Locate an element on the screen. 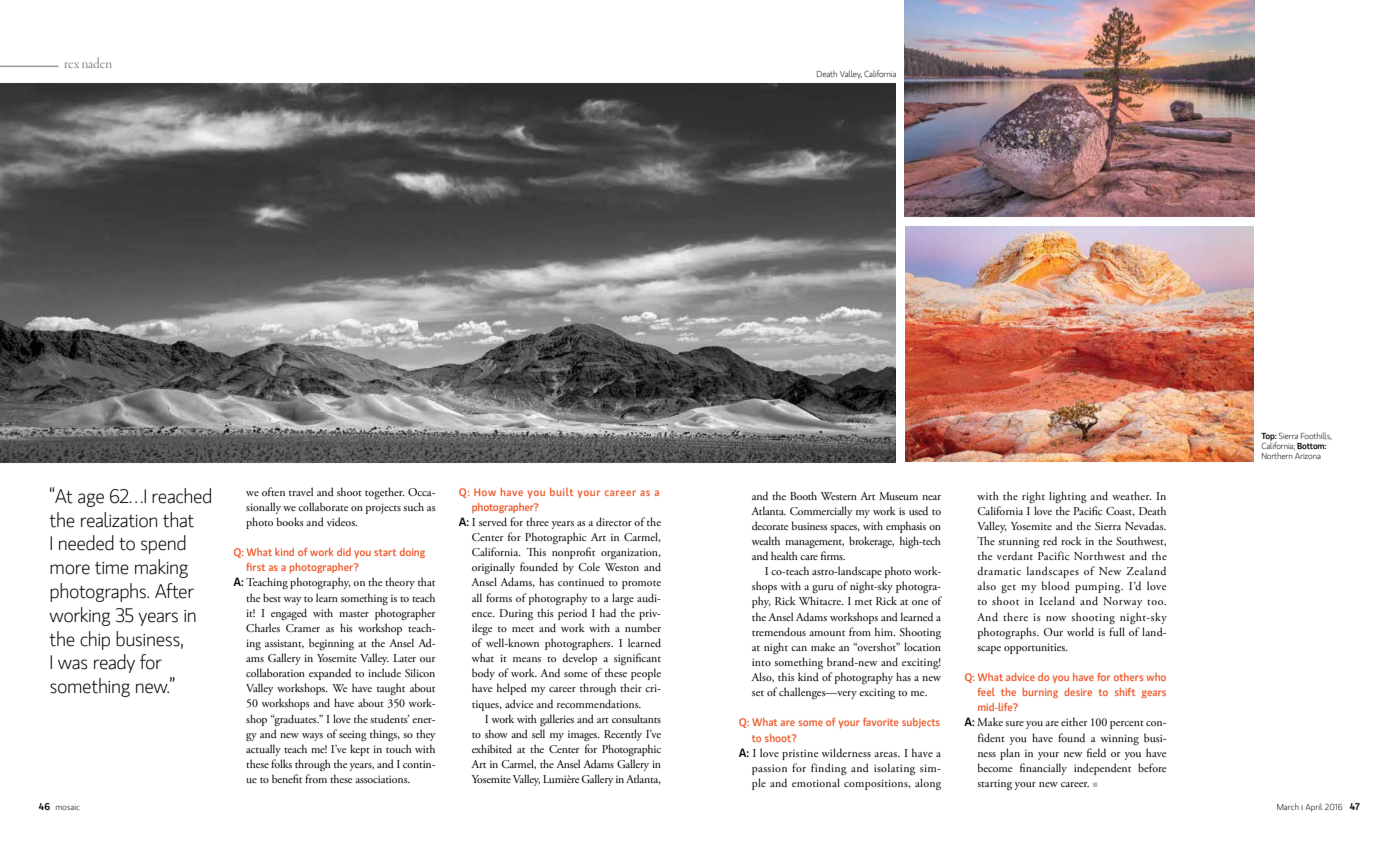  best is located at coordinates (272, 597).
